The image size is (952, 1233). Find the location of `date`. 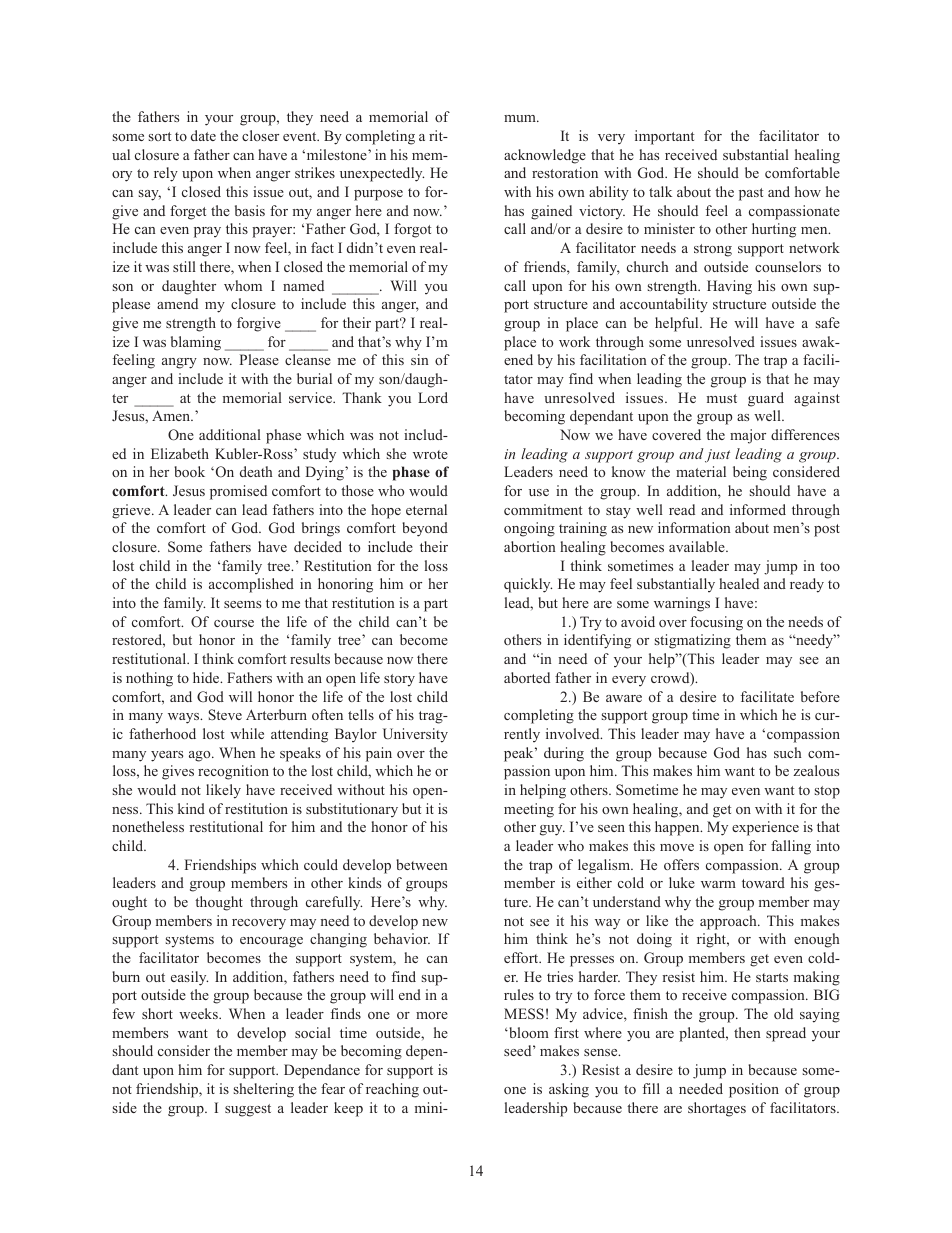

date is located at coordinates (203, 135).
